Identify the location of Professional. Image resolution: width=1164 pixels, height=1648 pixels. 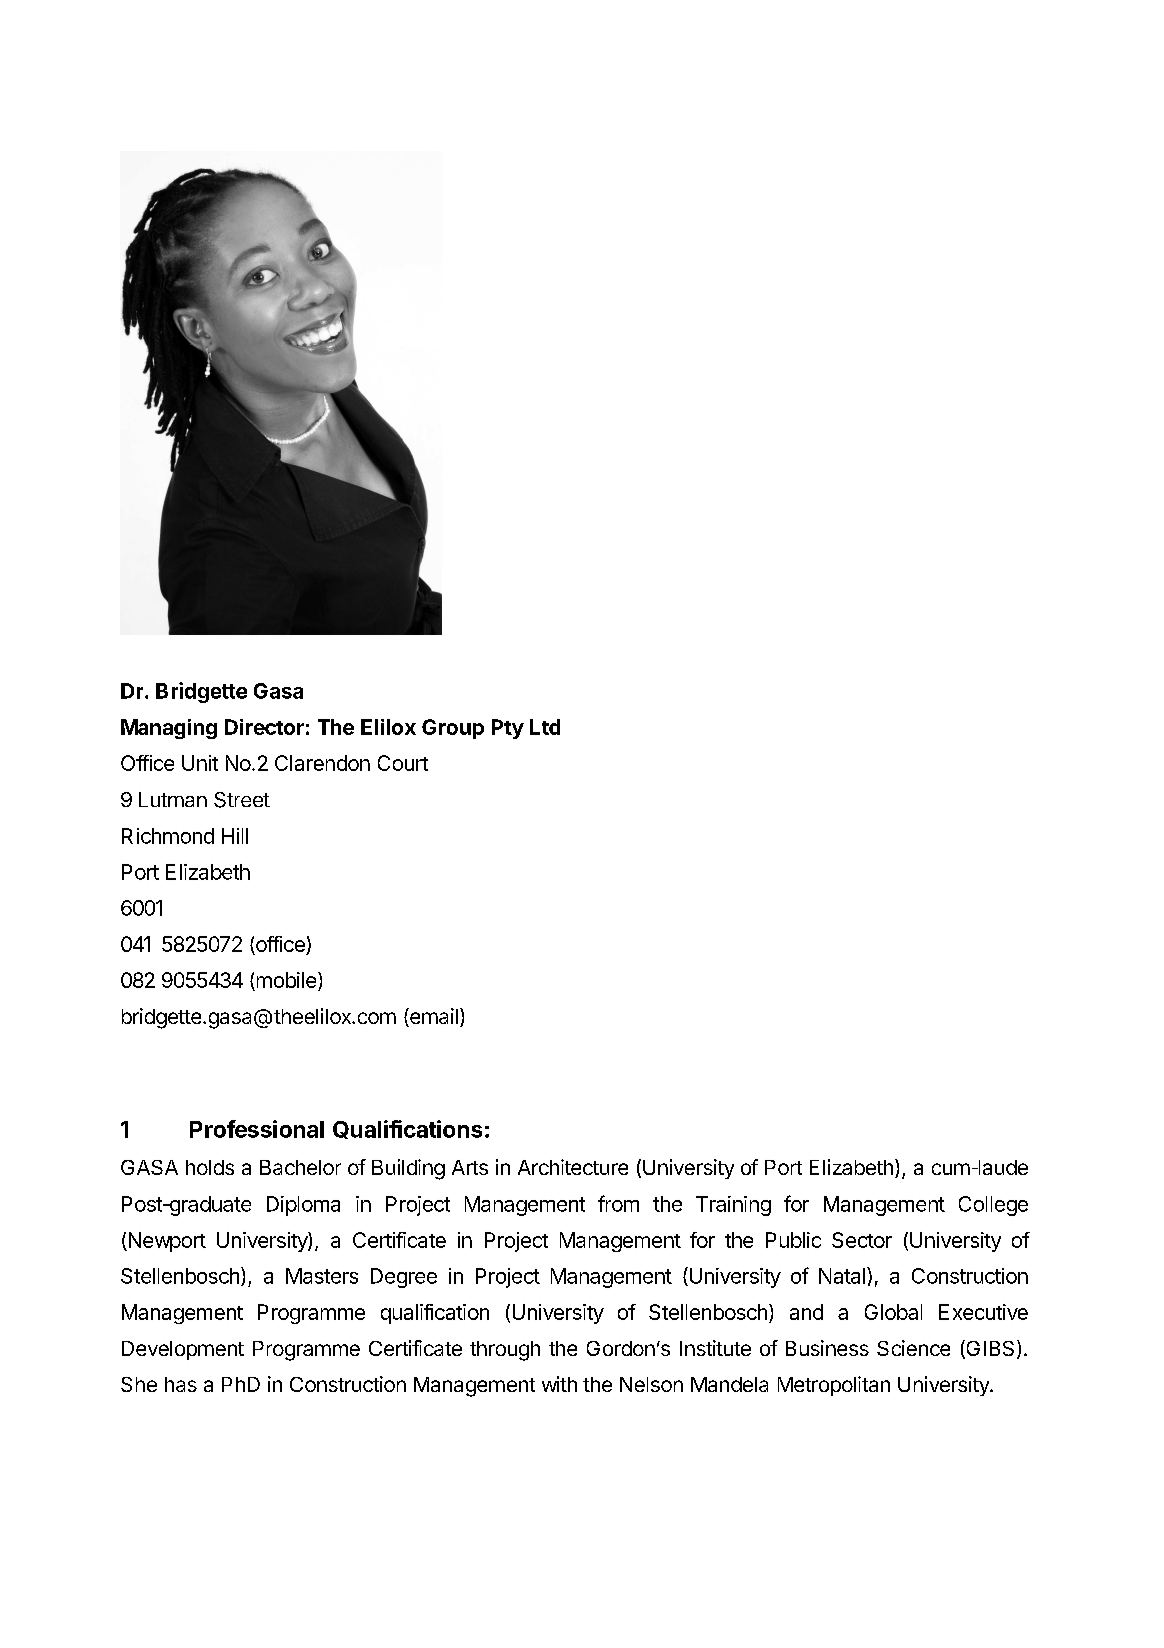
(257, 1129).
